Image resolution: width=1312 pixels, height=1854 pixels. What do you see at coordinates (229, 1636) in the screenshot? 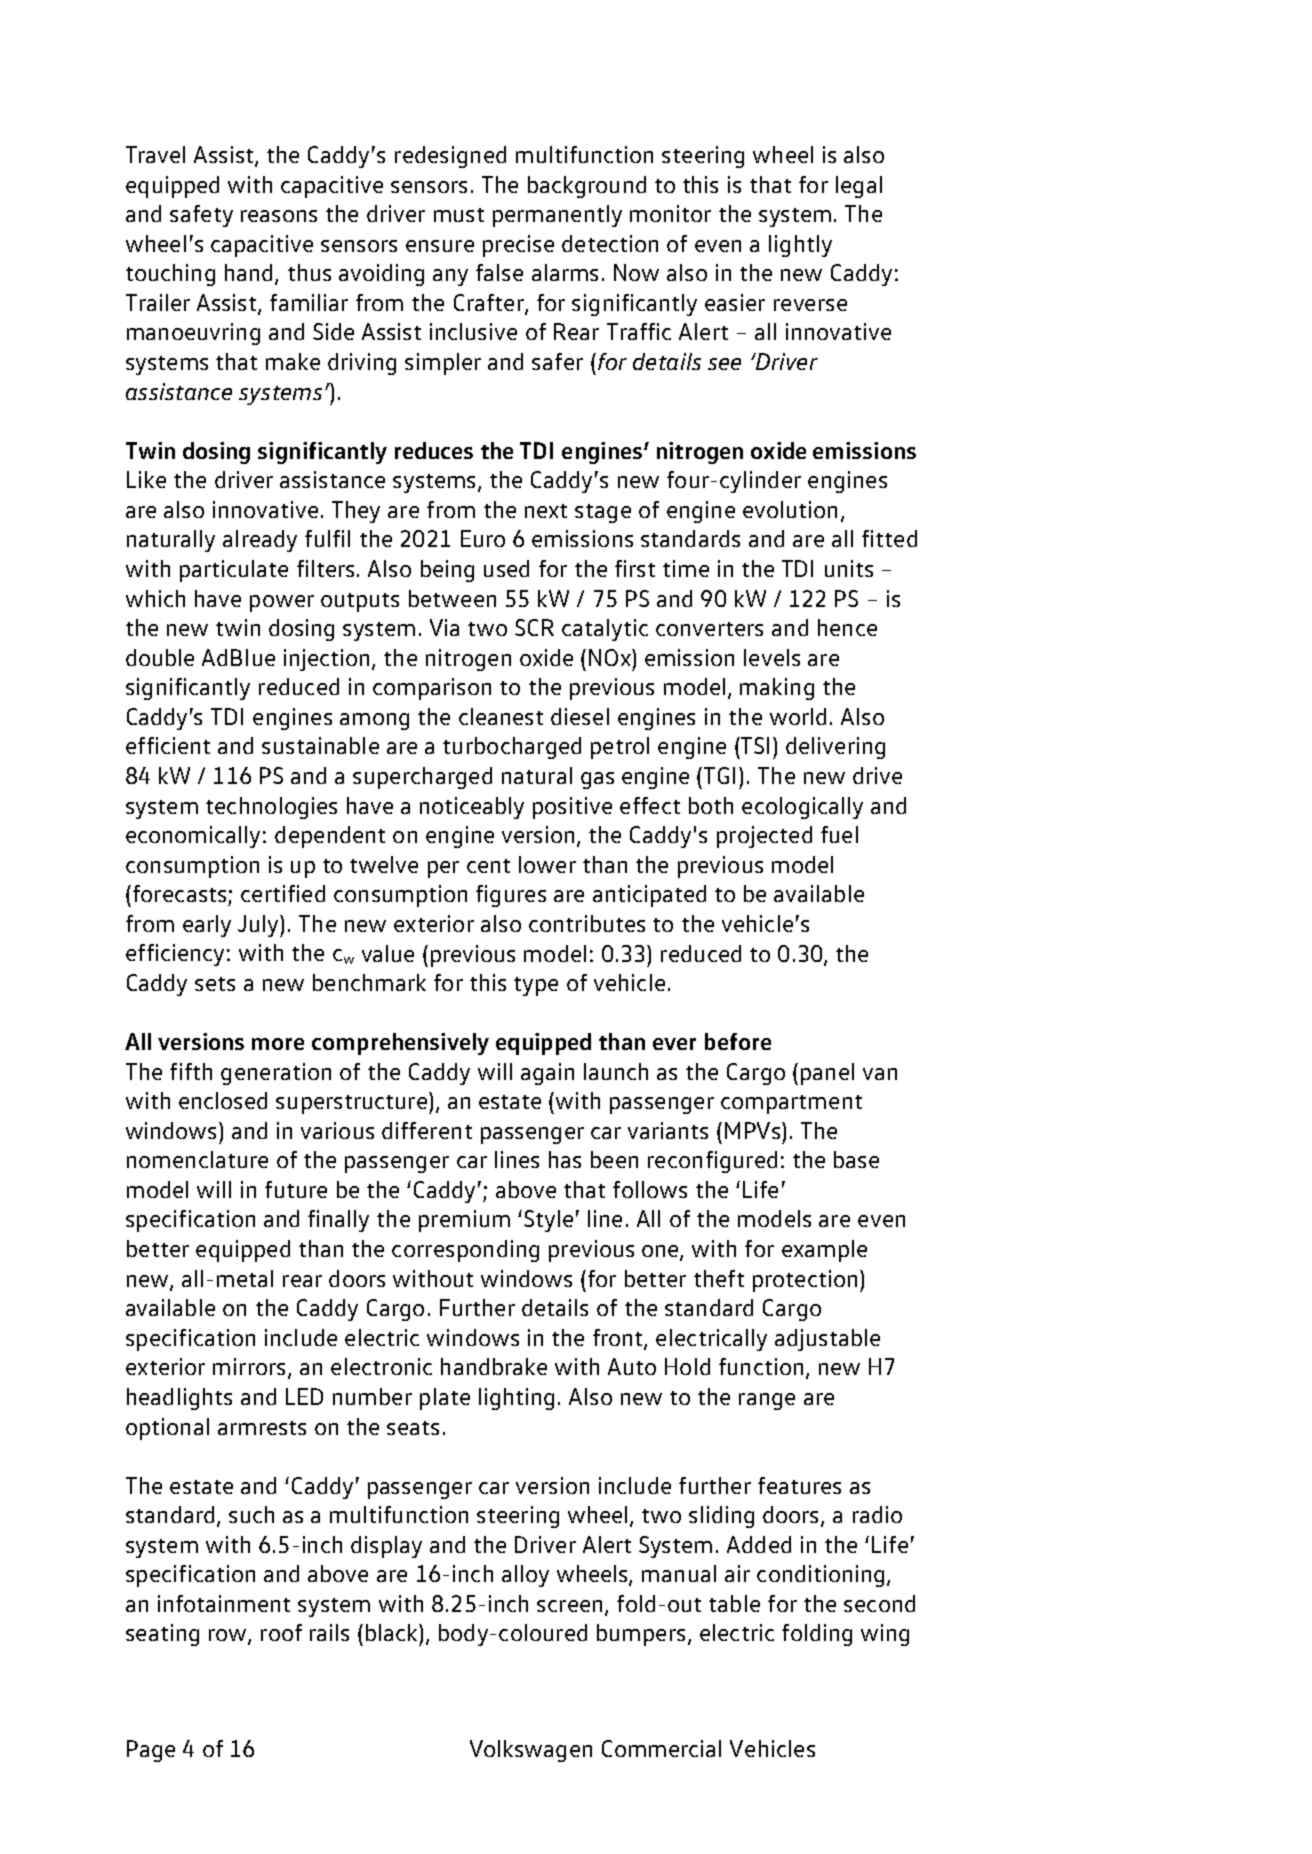
I see `row` at bounding box center [229, 1636].
